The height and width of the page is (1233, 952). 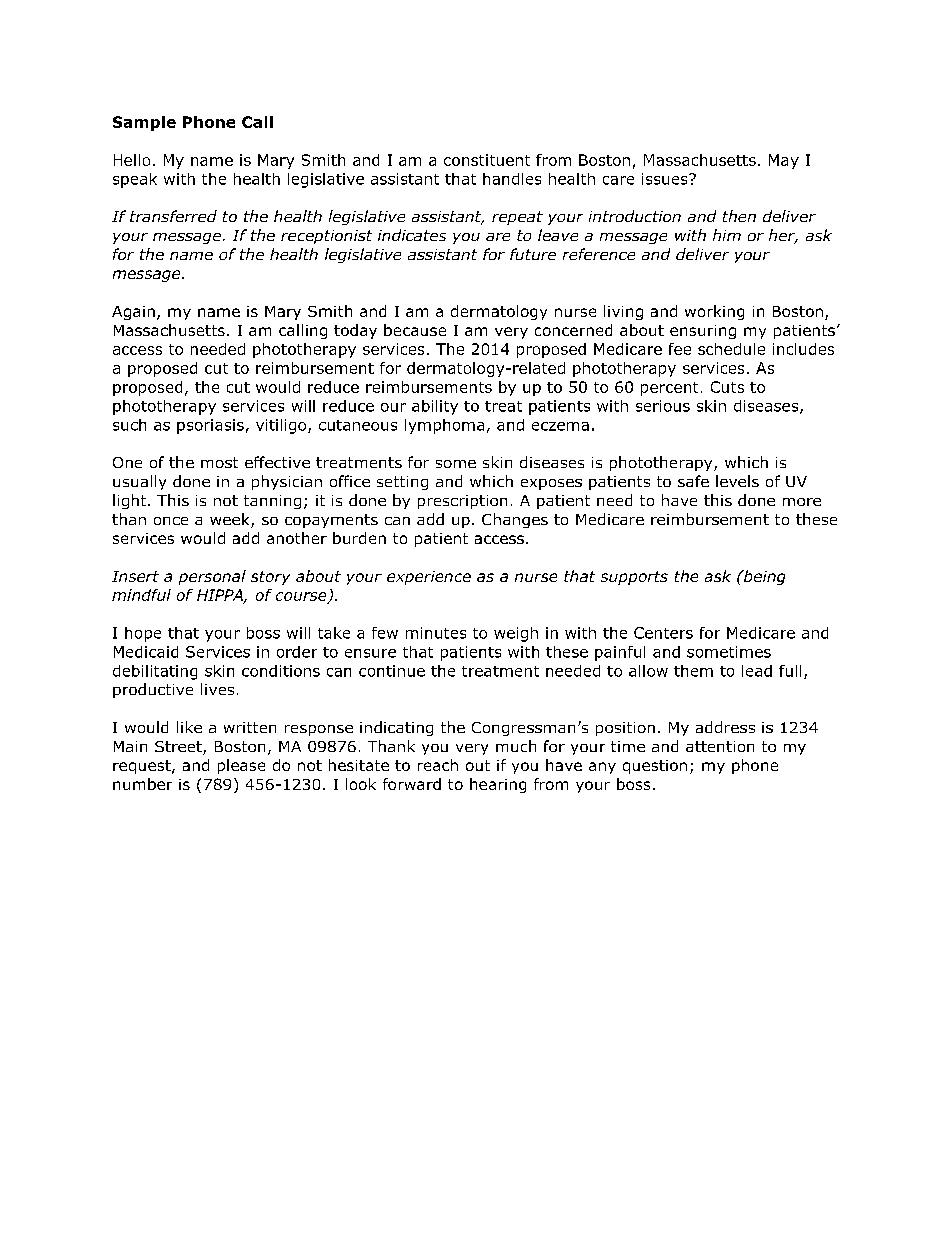 I want to click on reach, so click(x=438, y=765).
